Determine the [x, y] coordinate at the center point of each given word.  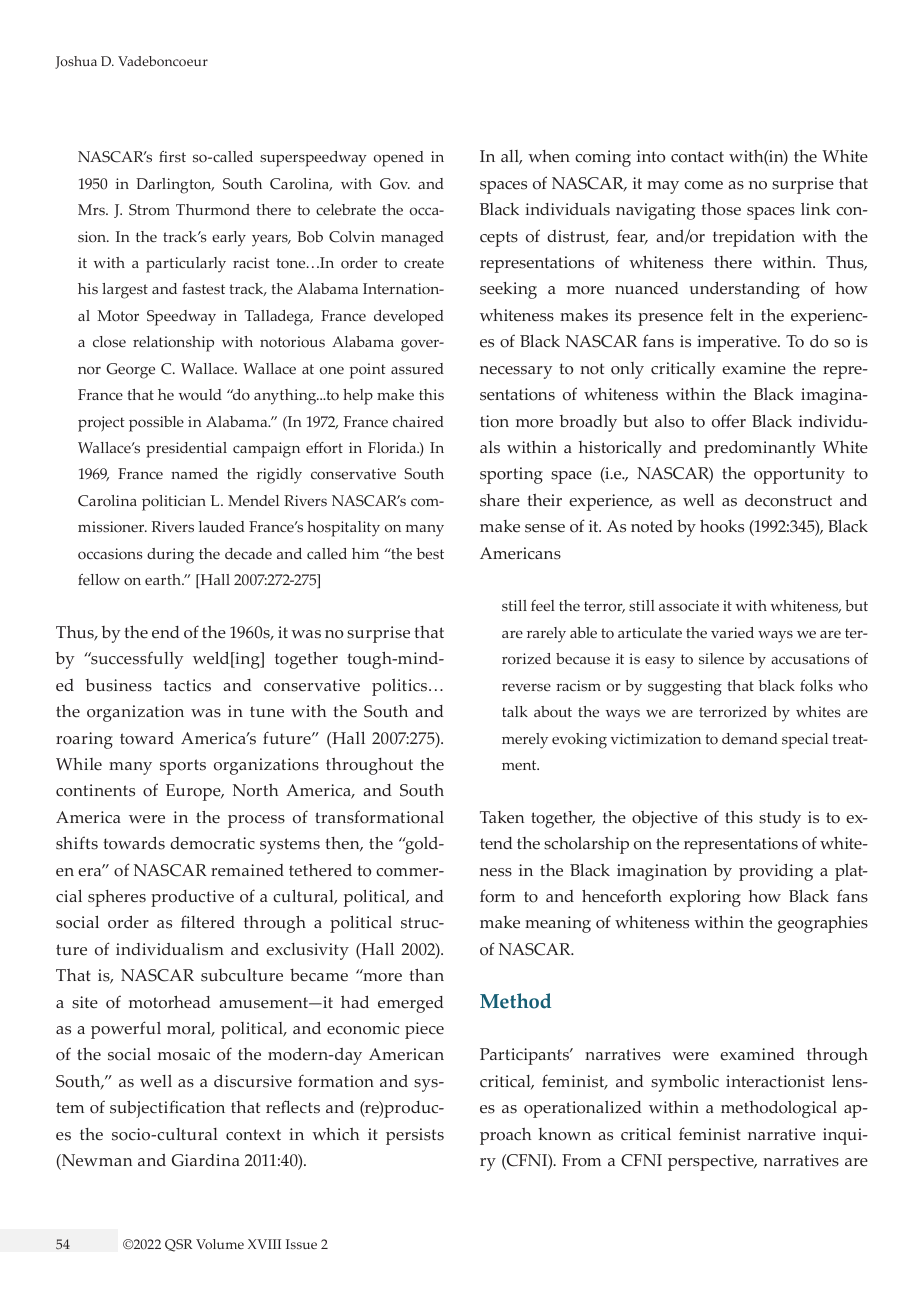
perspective [712, 1162]
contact [697, 157]
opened [399, 159]
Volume [220, 1244]
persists [415, 1136]
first [172, 157]
